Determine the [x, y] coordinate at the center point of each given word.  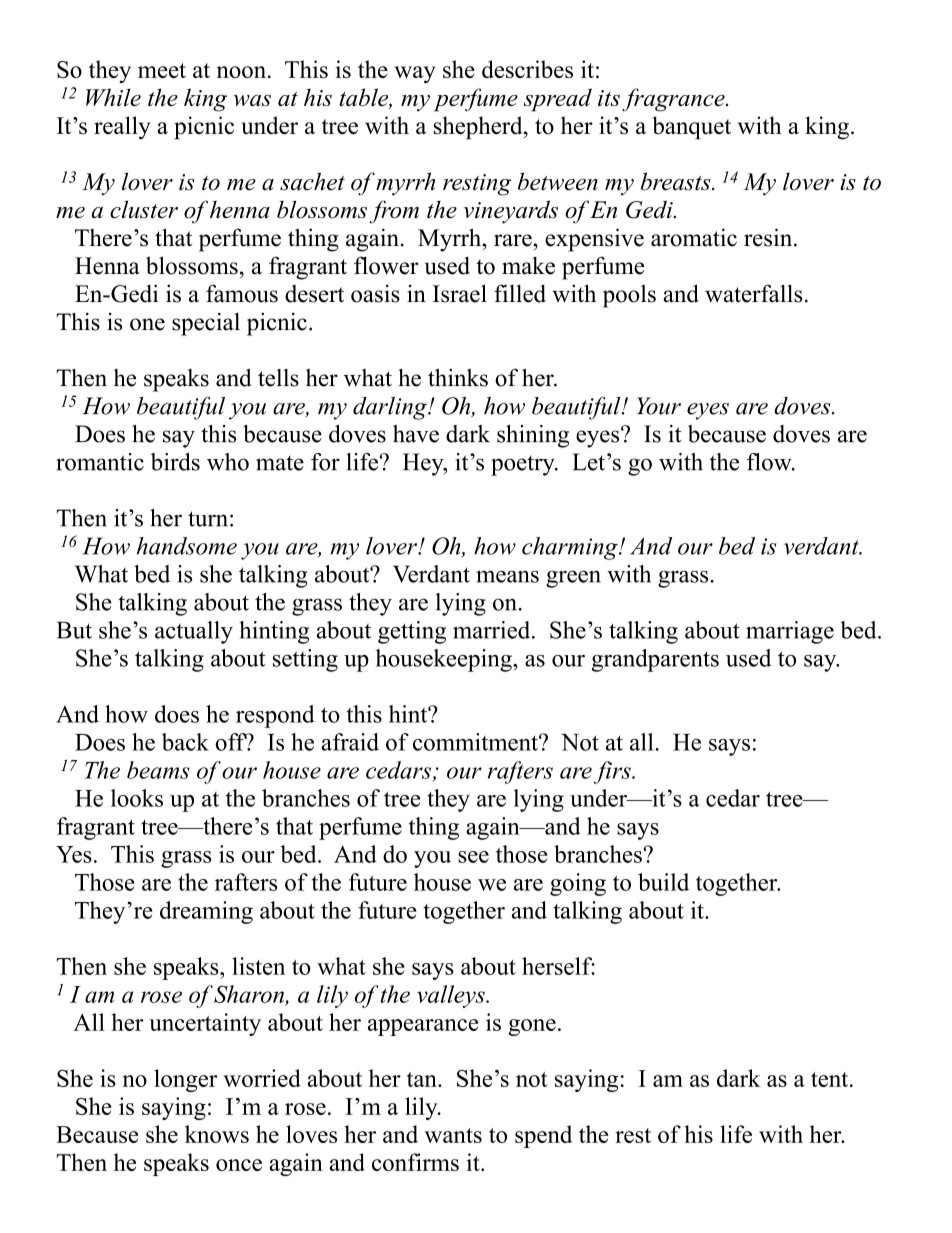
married [493, 630]
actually [194, 632]
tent [831, 1079]
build [663, 882]
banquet [692, 128]
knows [217, 1134]
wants [453, 1135]
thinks [458, 378]
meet [162, 70]
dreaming [206, 912]
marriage [790, 632]
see [473, 857]
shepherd [479, 128]
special [206, 324]
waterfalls [754, 293]
